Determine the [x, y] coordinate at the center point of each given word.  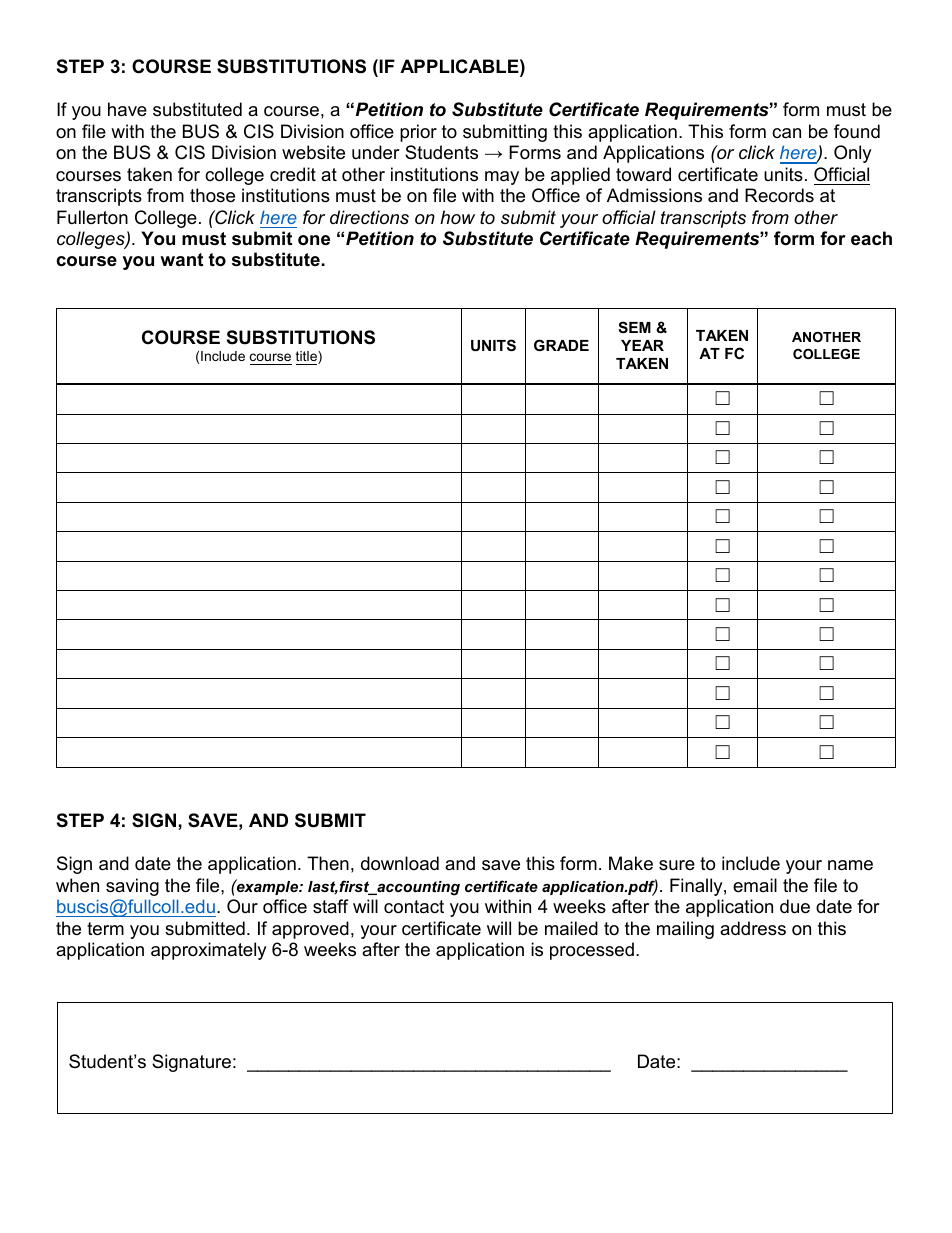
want [181, 259]
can [786, 133]
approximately [209, 951]
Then [328, 863]
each [871, 238]
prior [418, 133]
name [850, 865]
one [314, 240]
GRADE [561, 345]
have [127, 109]
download [400, 863]
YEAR [642, 345]
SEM [634, 327]
